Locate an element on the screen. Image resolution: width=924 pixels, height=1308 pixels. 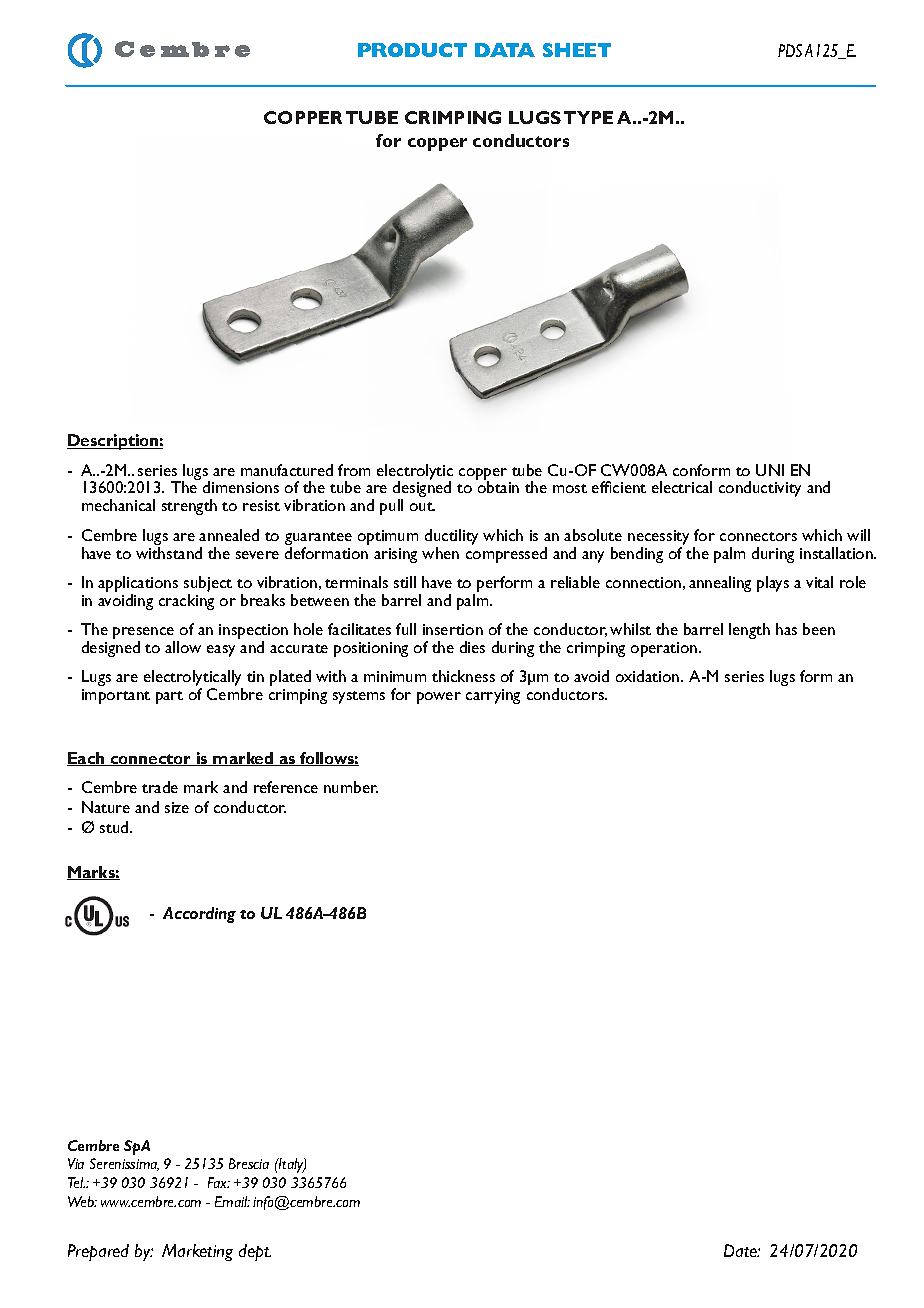
obtain is located at coordinates (498, 487).
